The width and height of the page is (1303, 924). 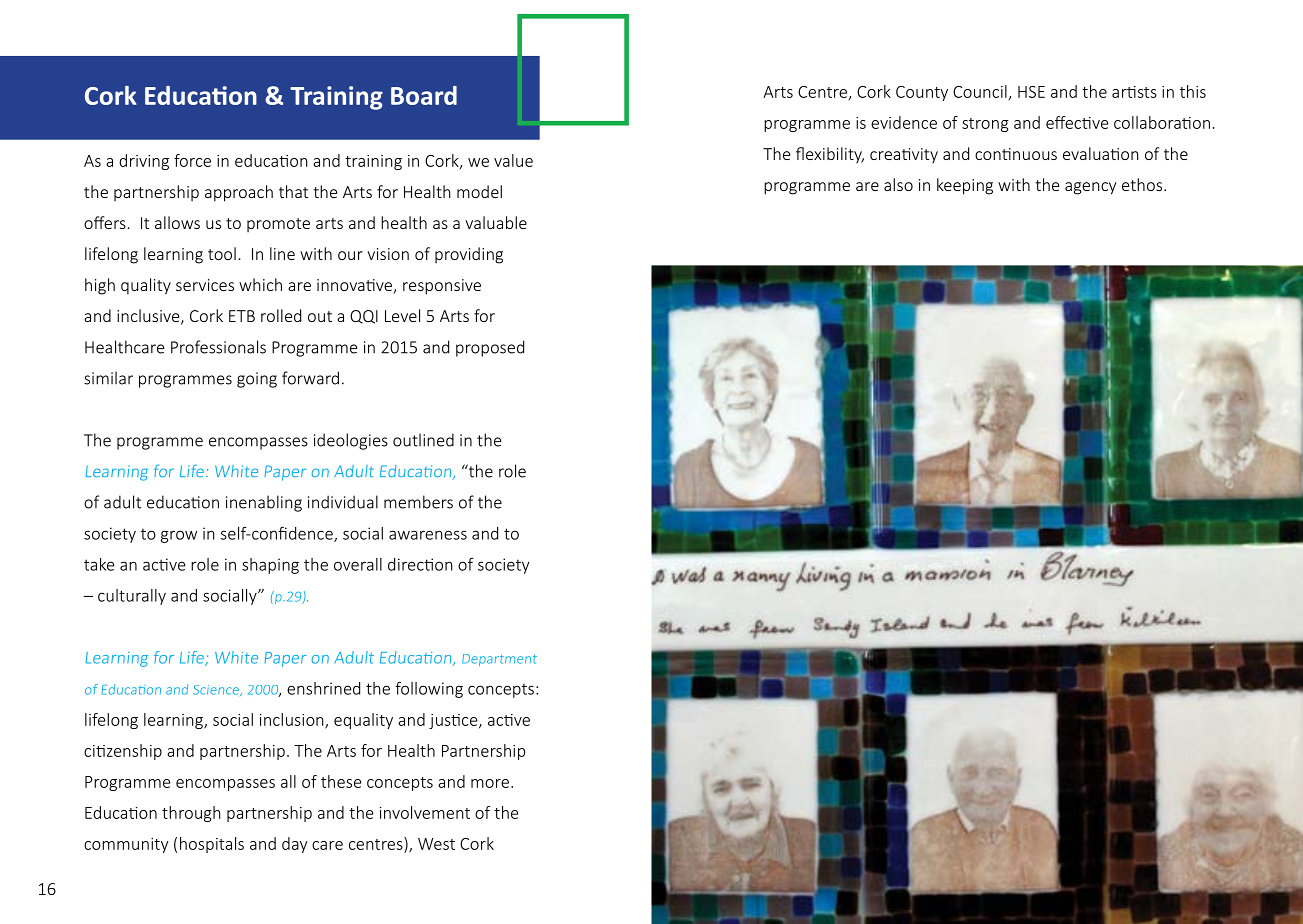 I want to click on awareness, so click(x=428, y=535).
